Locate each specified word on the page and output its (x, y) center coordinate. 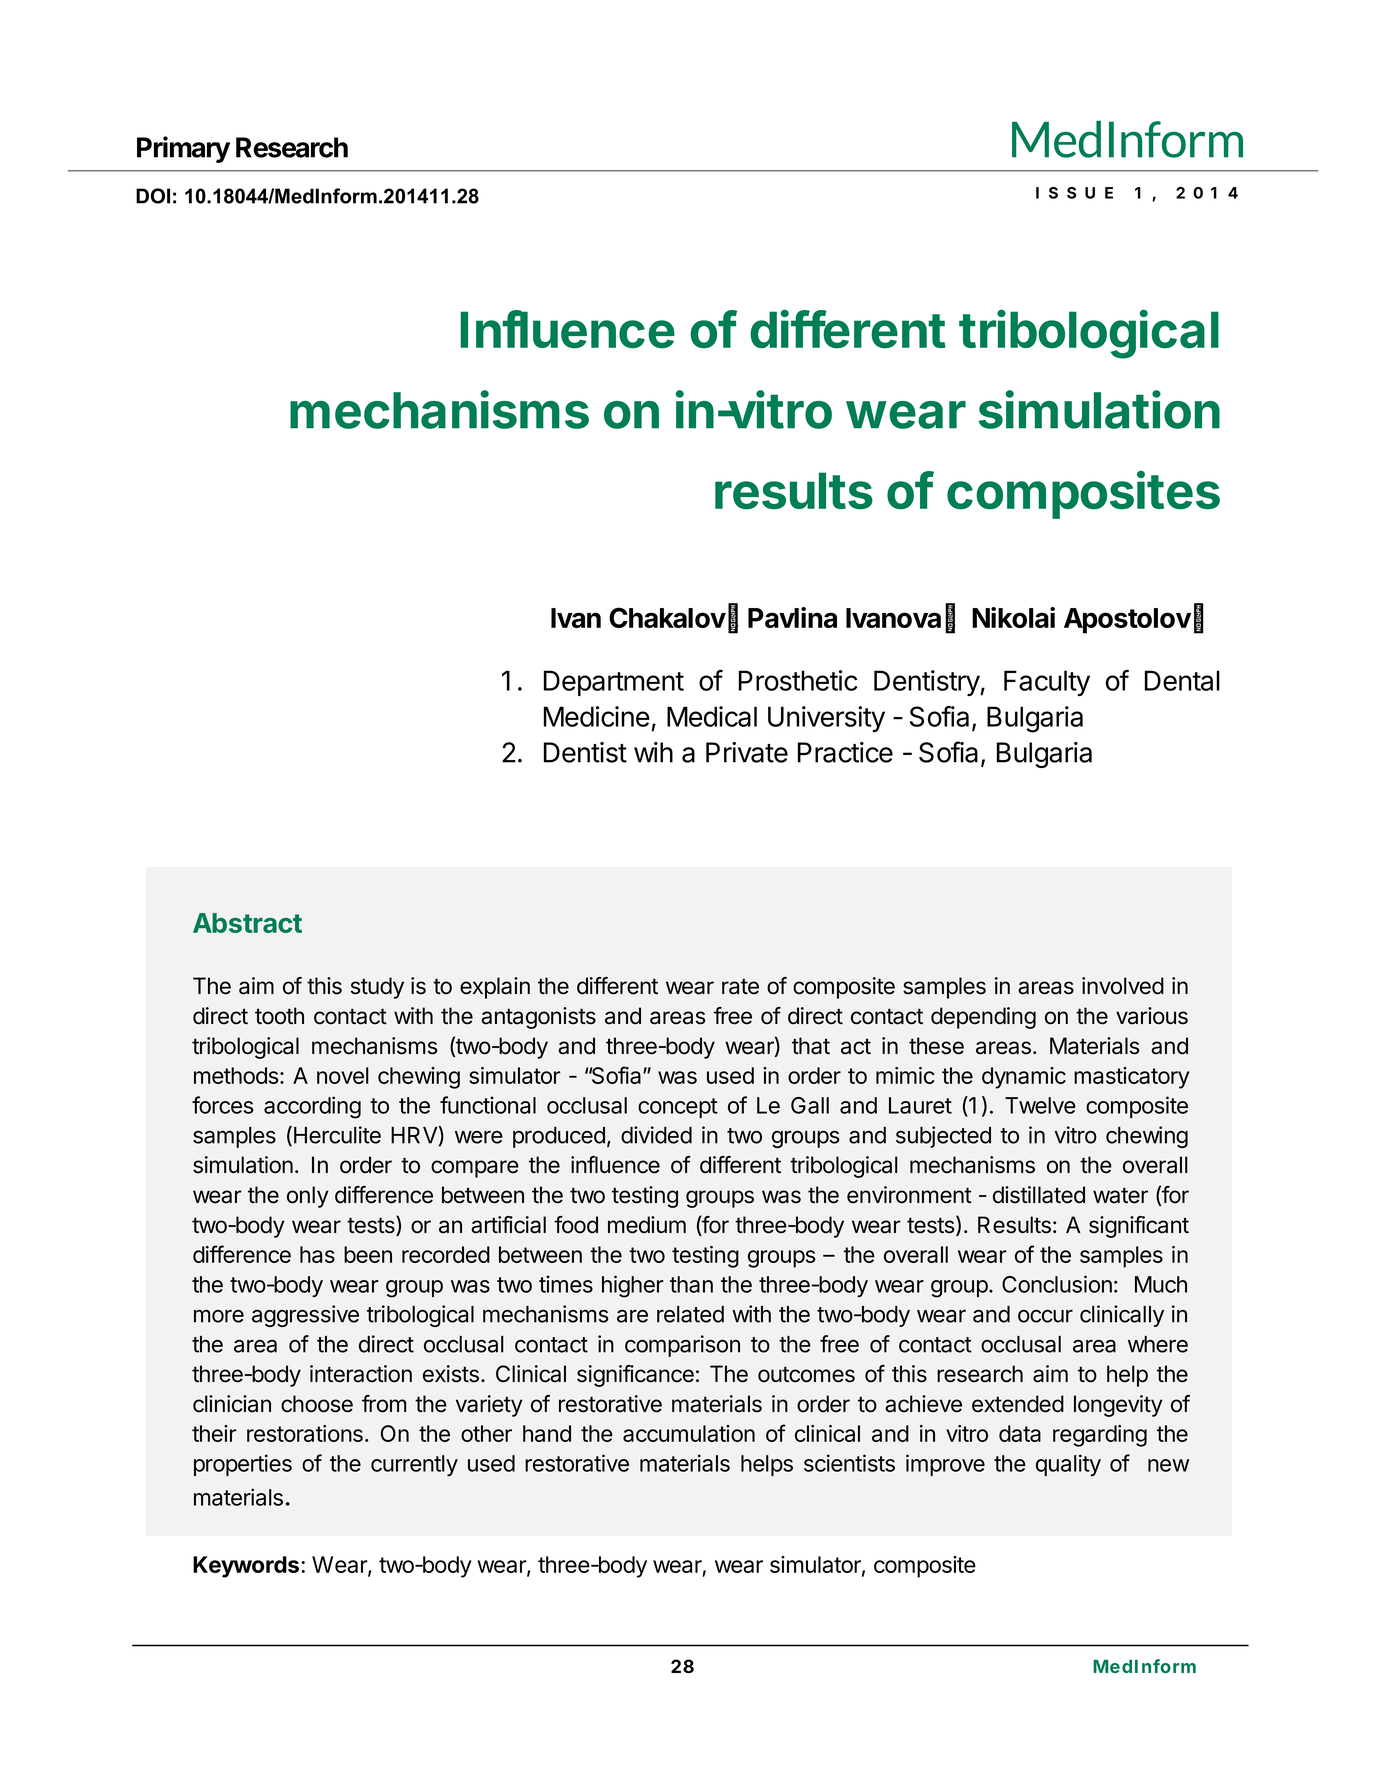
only (308, 1197)
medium (647, 1225)
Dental (1182, 680)
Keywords (247, 1567)
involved (1123, 986)
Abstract (247, 923)
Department (614, 683)
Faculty (1047, 683)
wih (653, 752)
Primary (183, 149)
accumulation (689, 1433)
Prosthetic (798, 680)
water (1120, 1195)
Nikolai (1013, 617)
